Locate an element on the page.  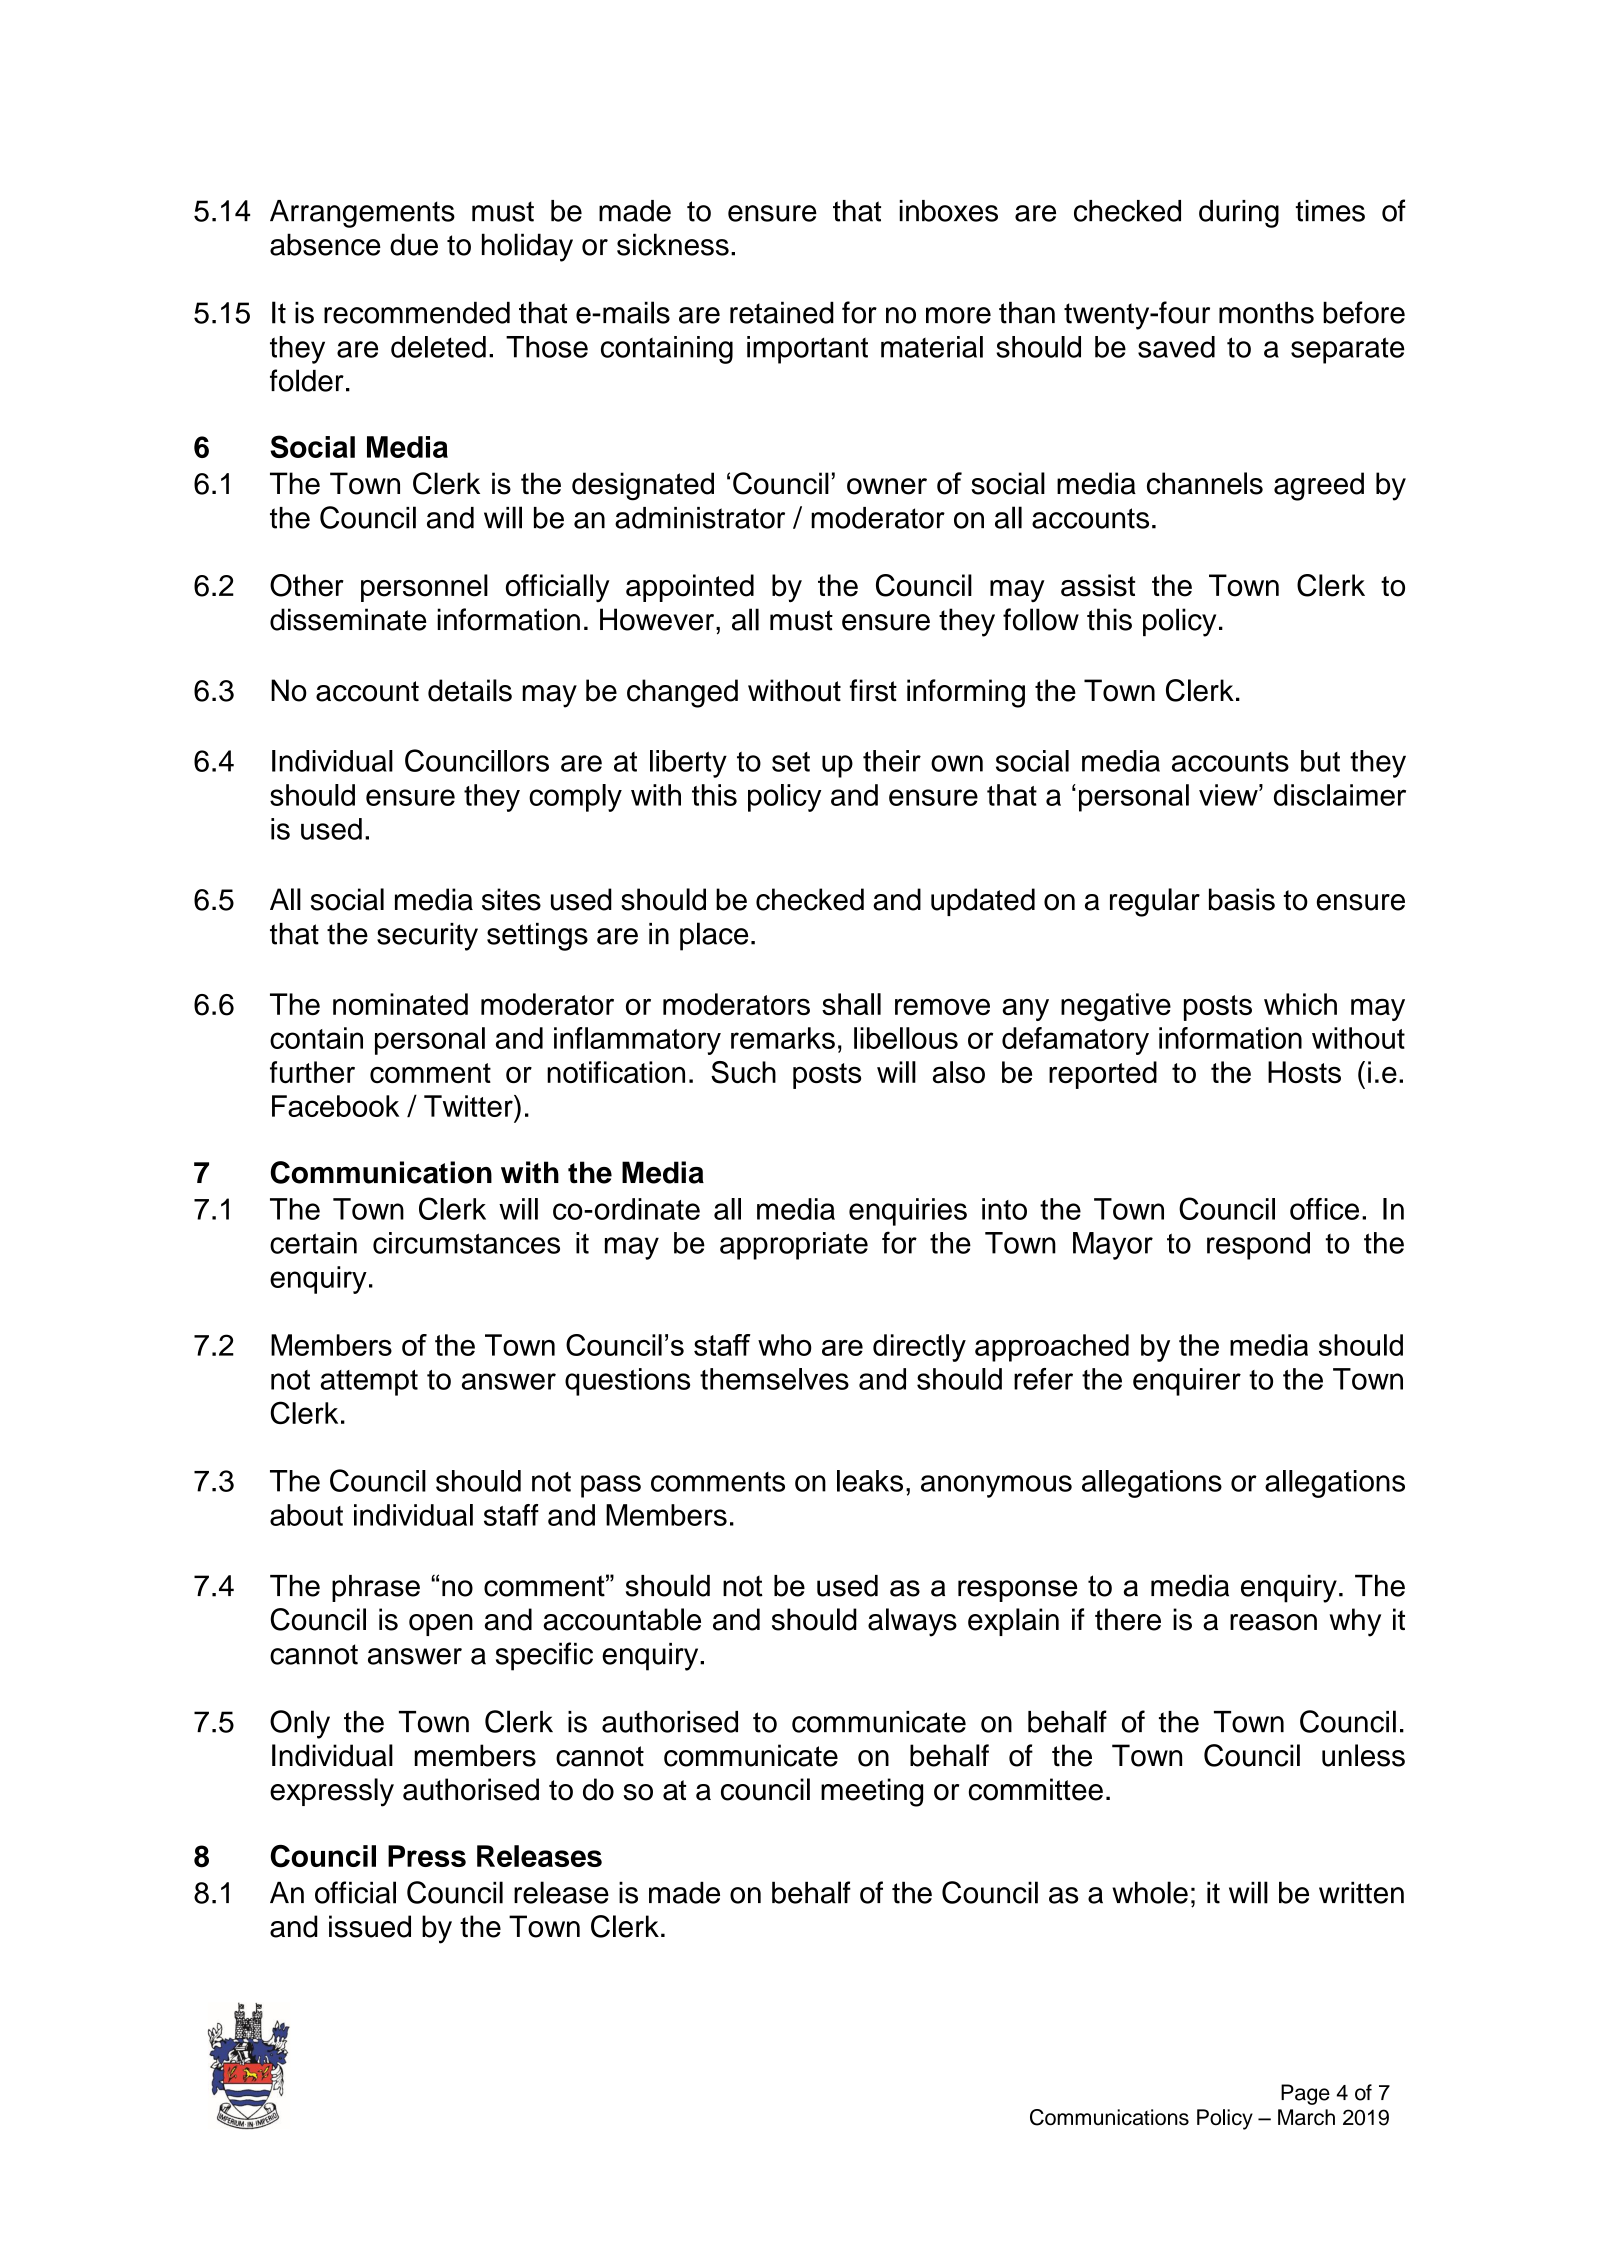
enquirer is located at coordinates (1187, 1382).
